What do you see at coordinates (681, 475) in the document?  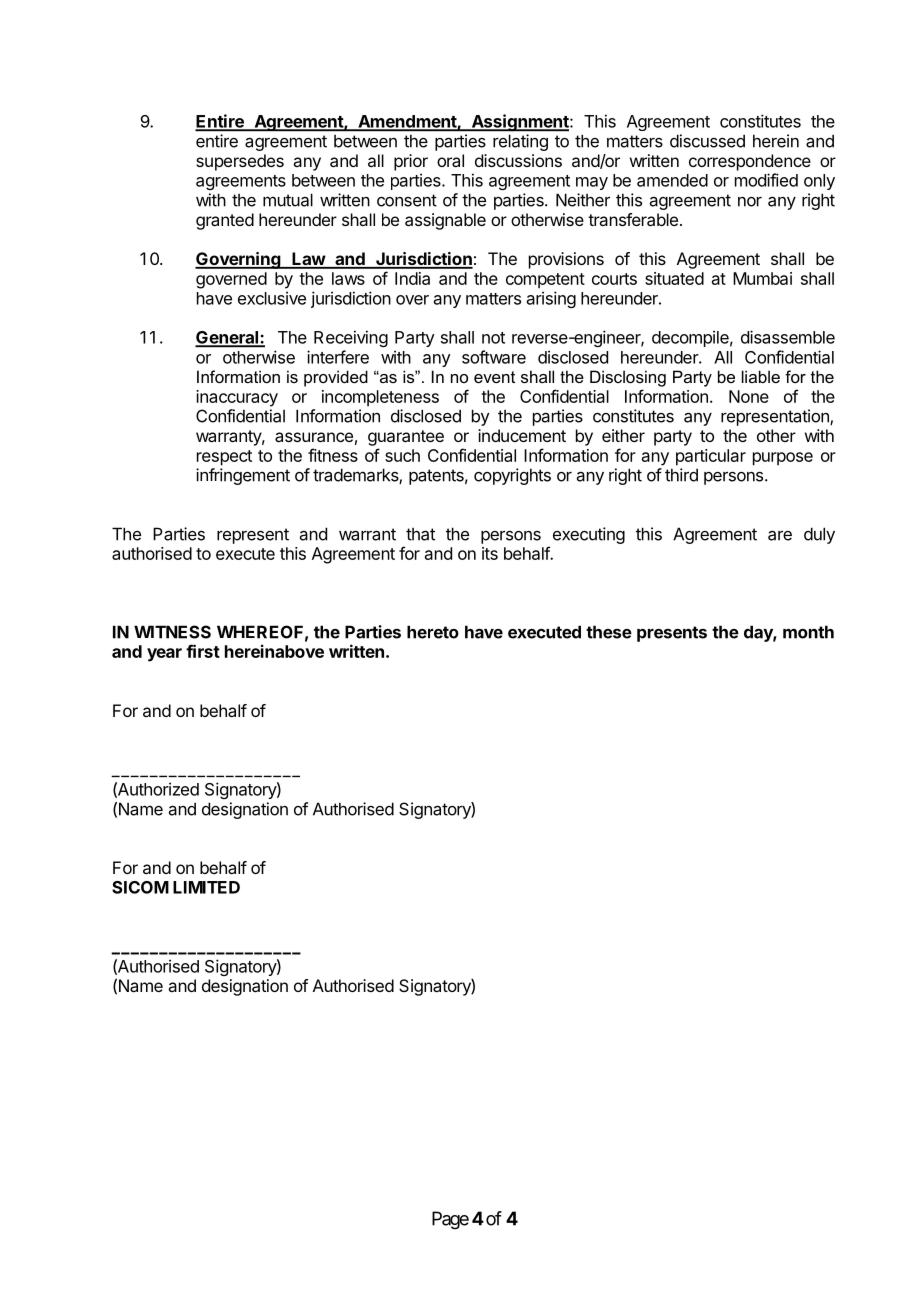 I see `third` at bounding box center [681, 475].
